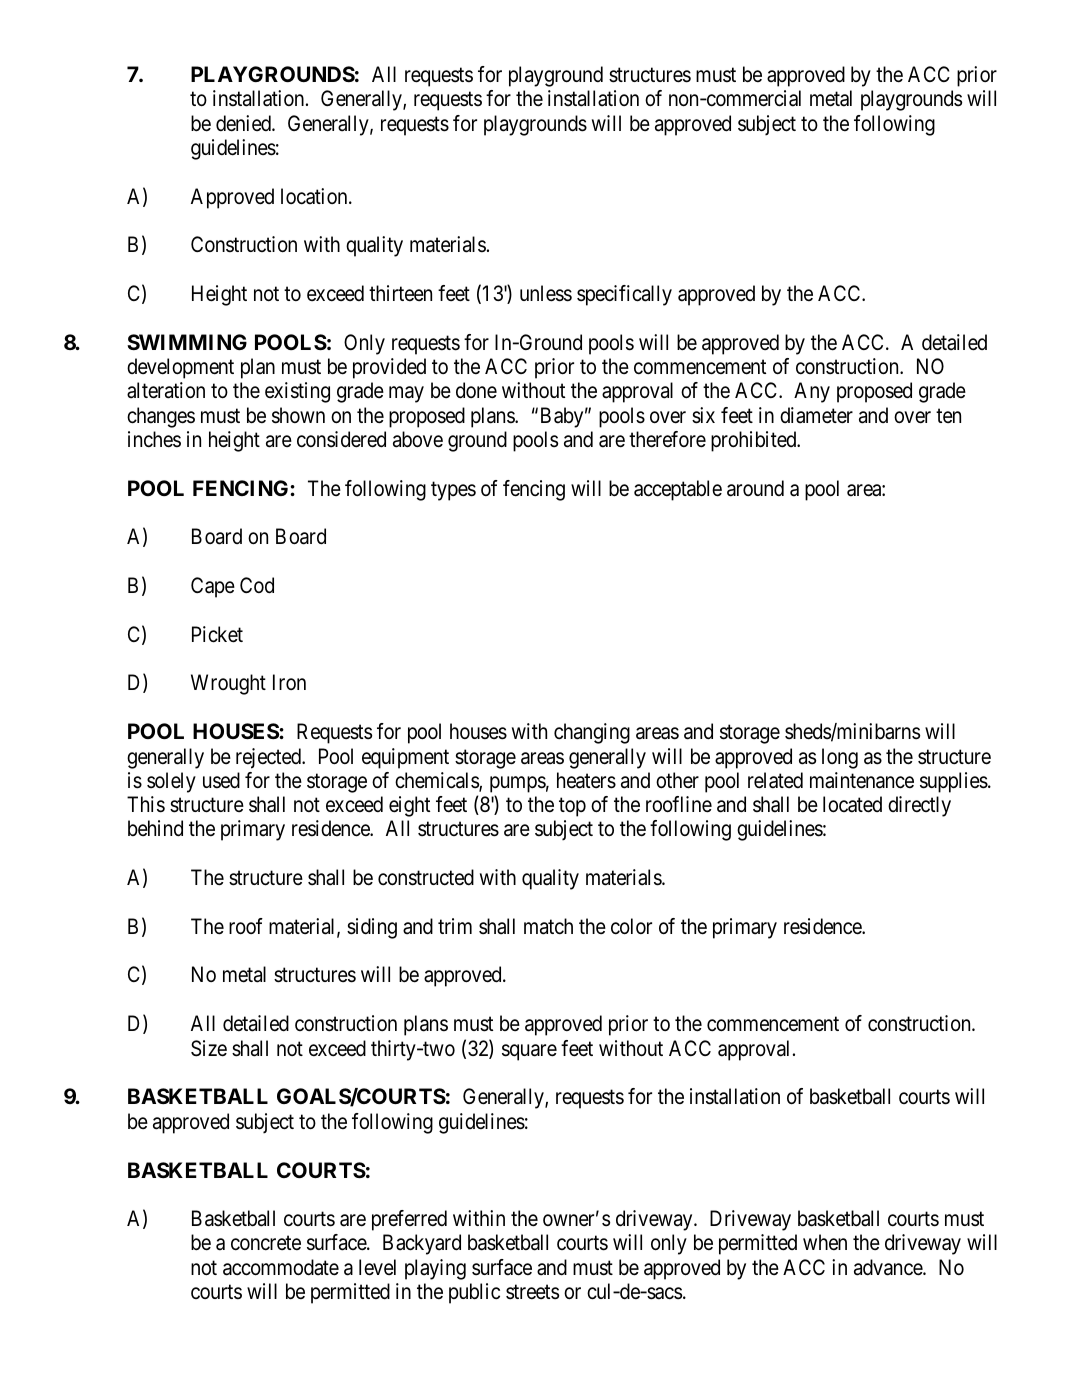 The width and height of the screenshot is (1079, 1397). What do you see at coordinates (546, 293) in the screenshot?
I see `unless` at bounding box center [546, 293].
